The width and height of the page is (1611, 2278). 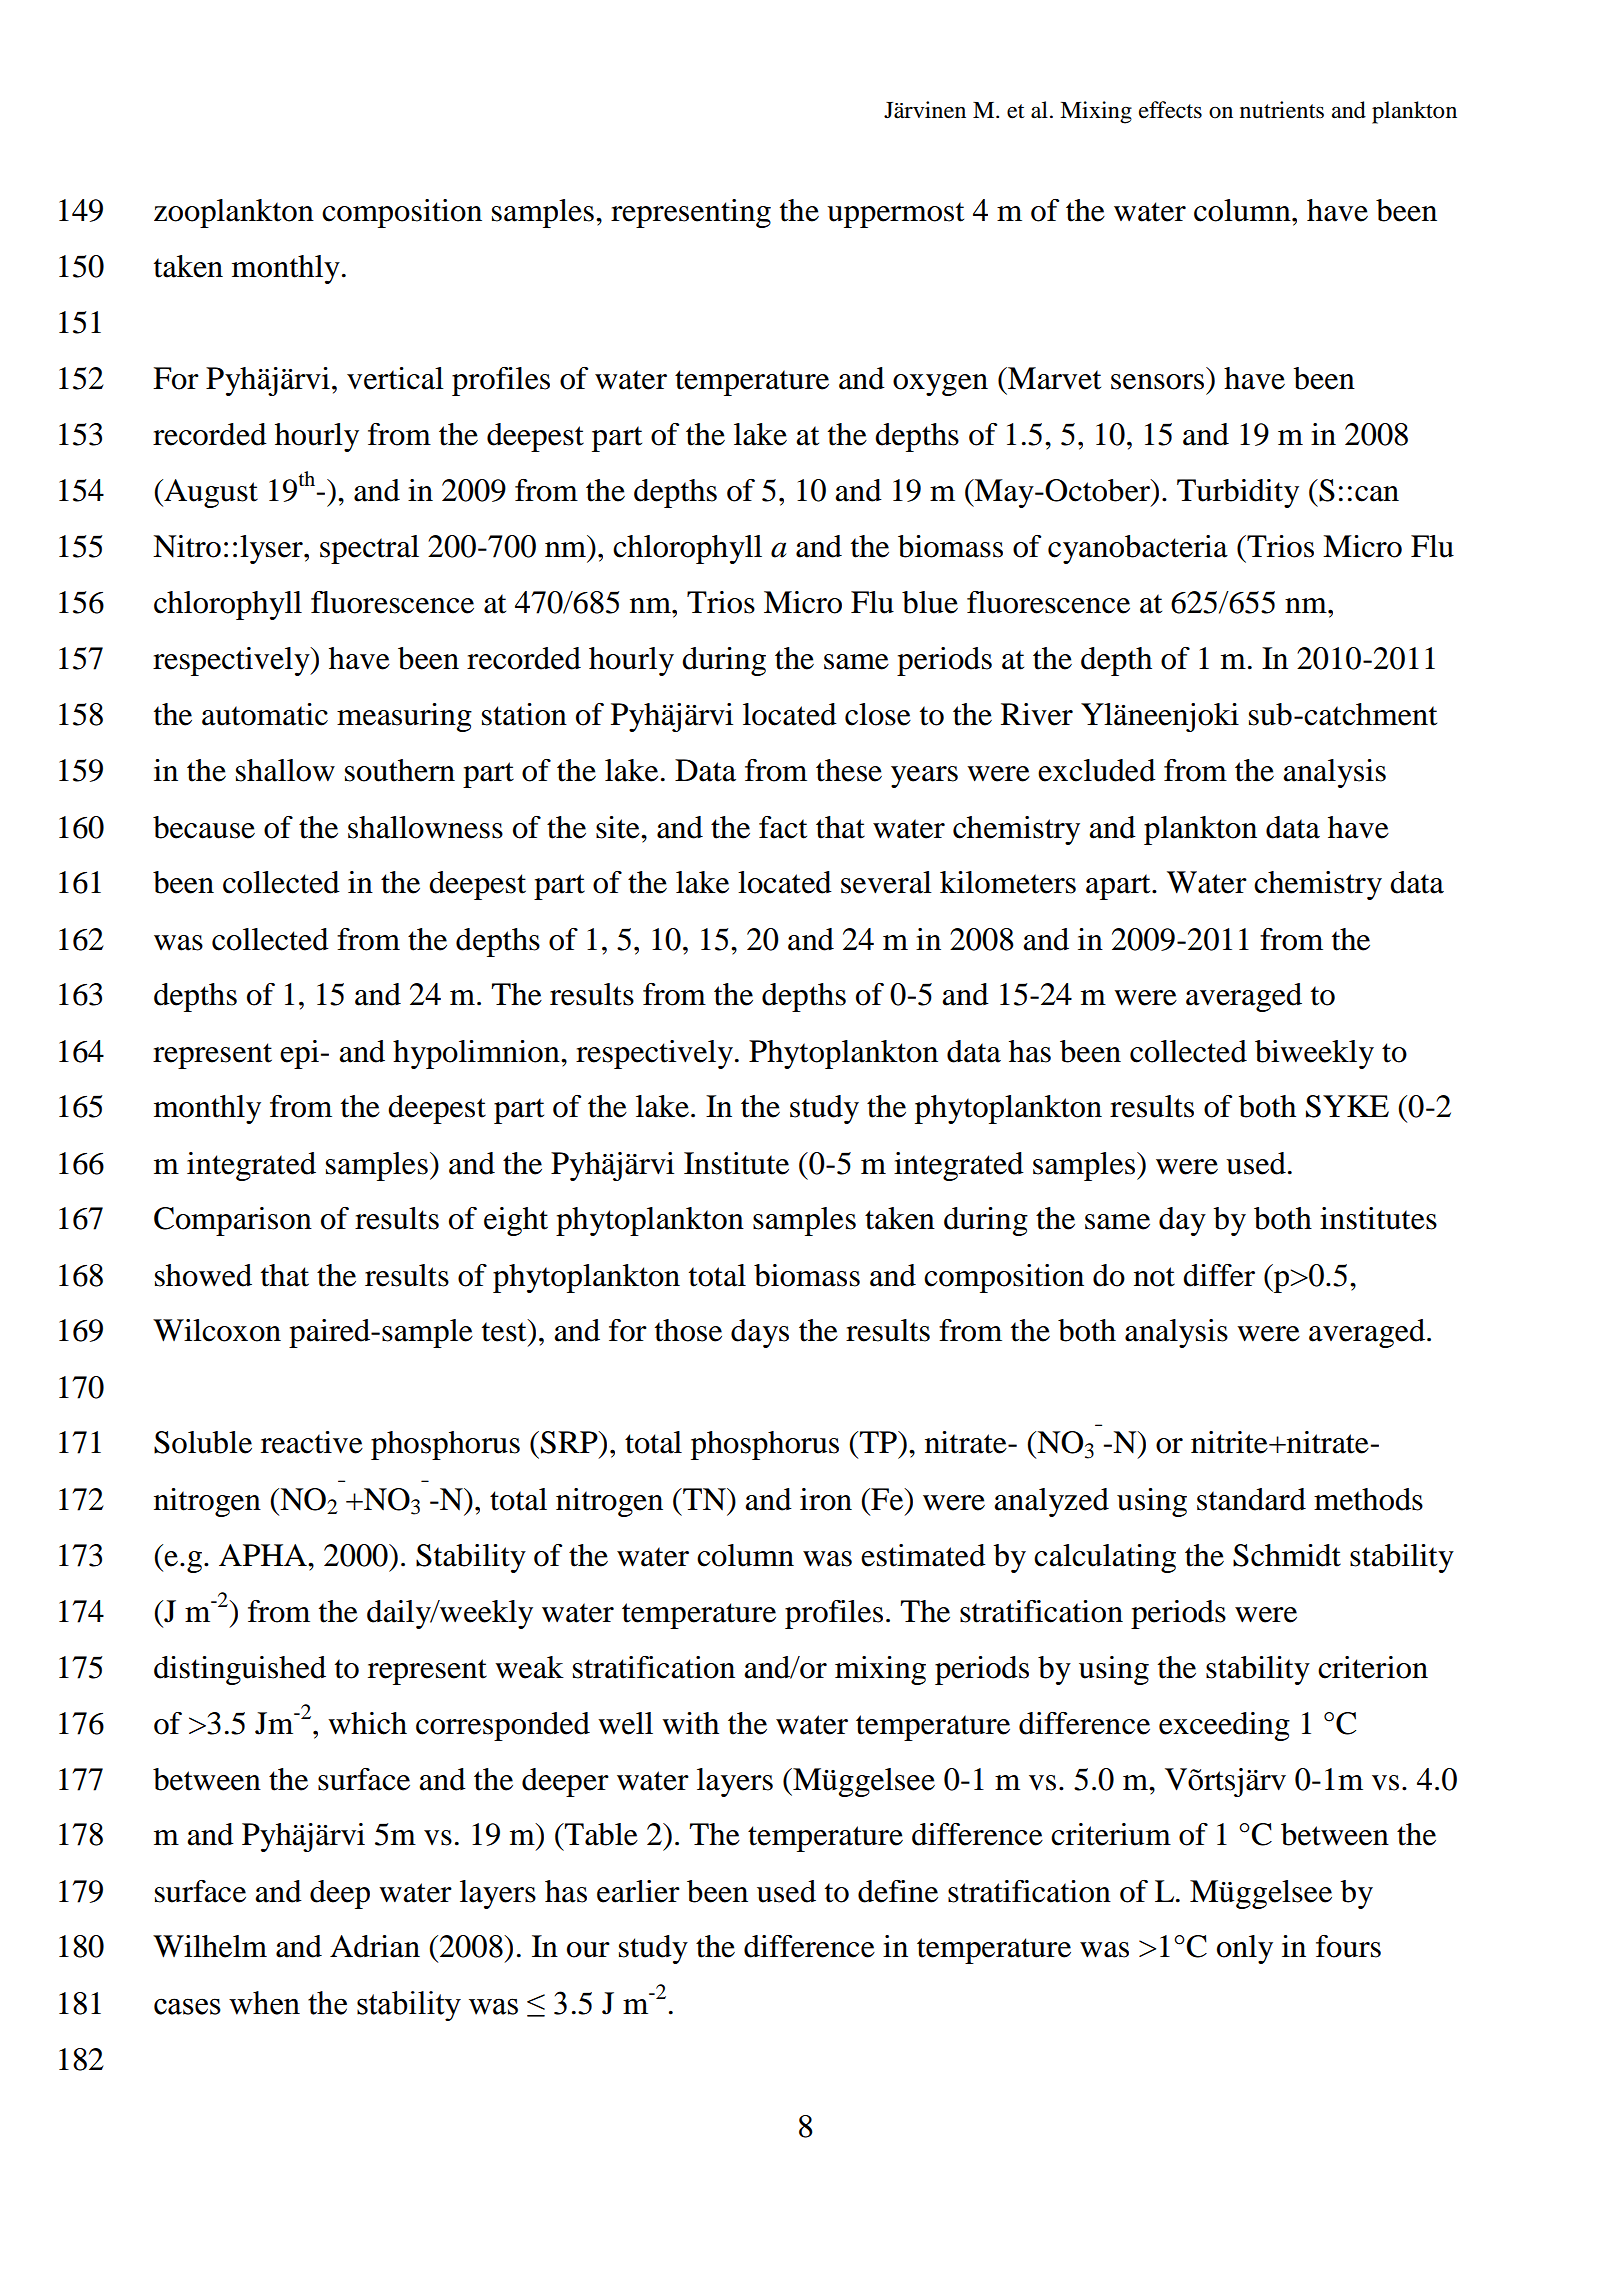 I want to click on southern, so click(x=400, y=770).
